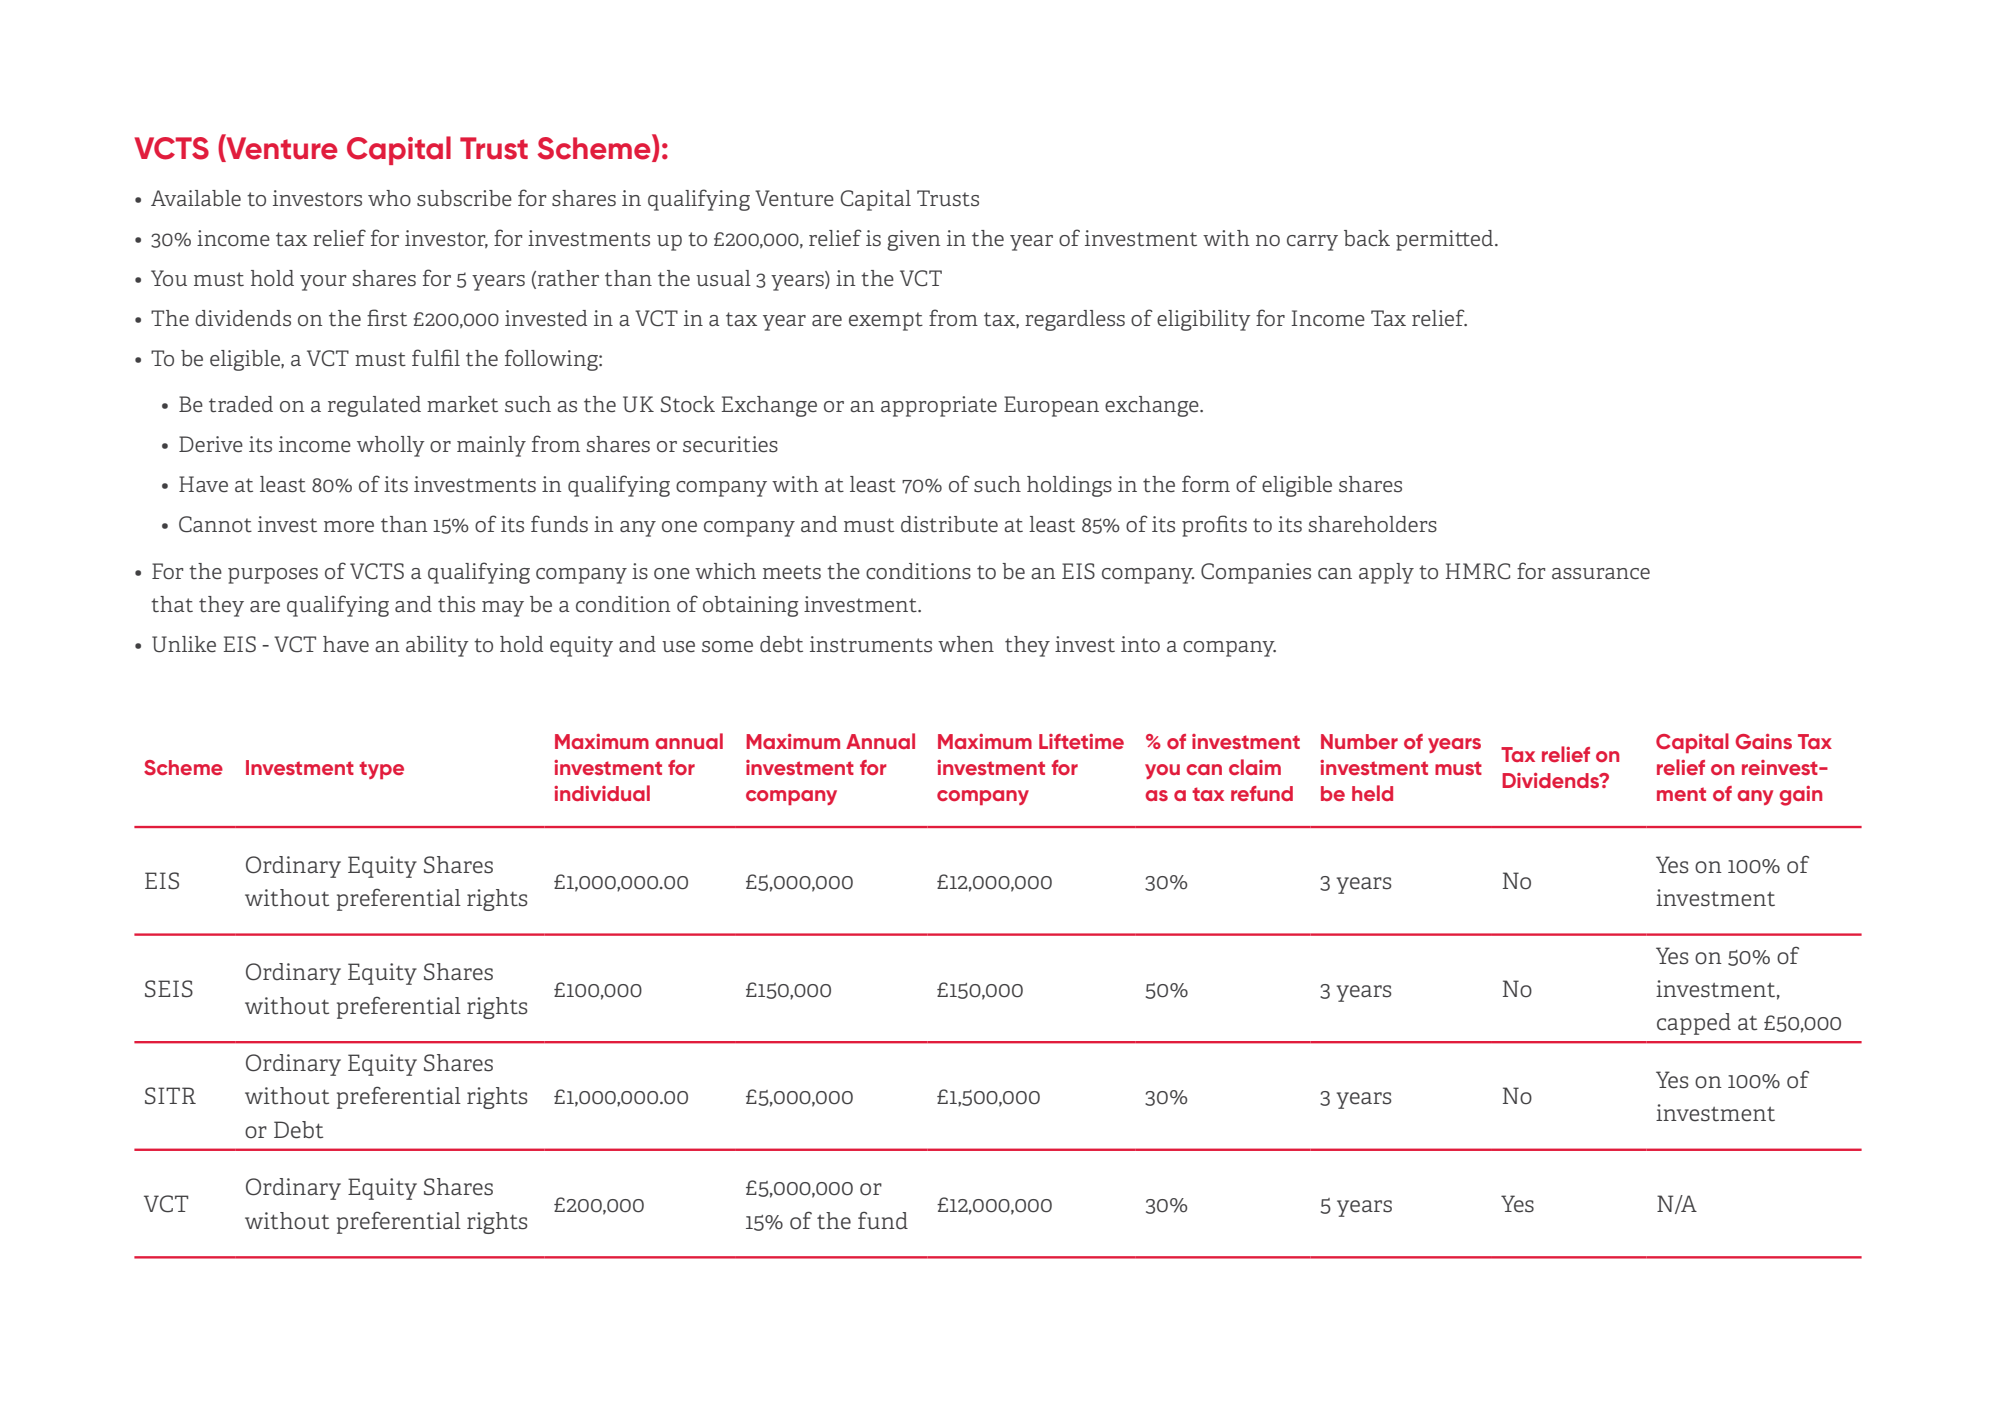 This screenshot has height=1412, width=1996. Describe the element at coordinates (169, 989) in the screenshot. I see `SEIS` at that location.
